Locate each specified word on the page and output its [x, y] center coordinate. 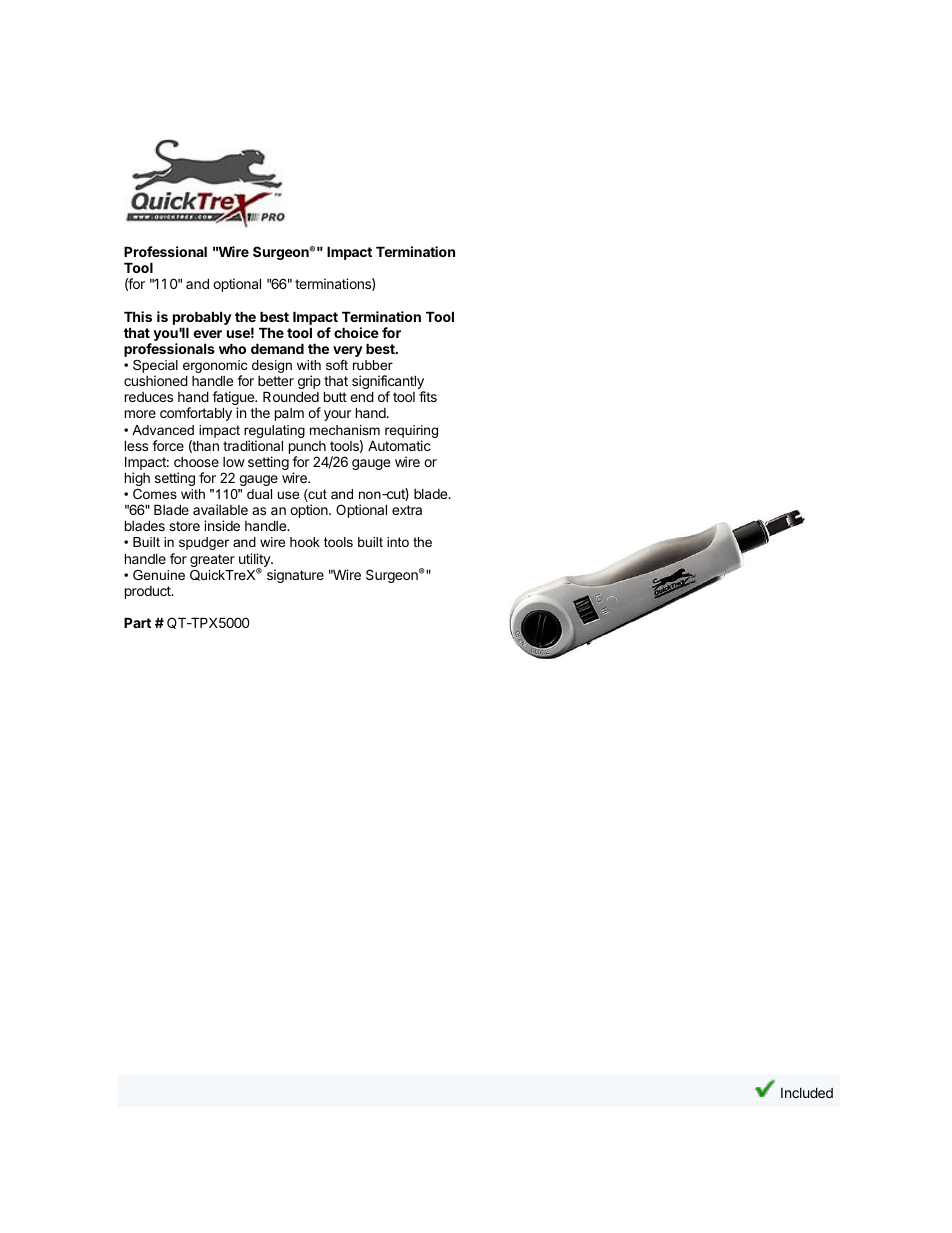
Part [137, 622]
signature [295, 576]
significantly [388, 383]
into [398, 542]
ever [208, 334]
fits [428, 396]
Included [807, 1092]
